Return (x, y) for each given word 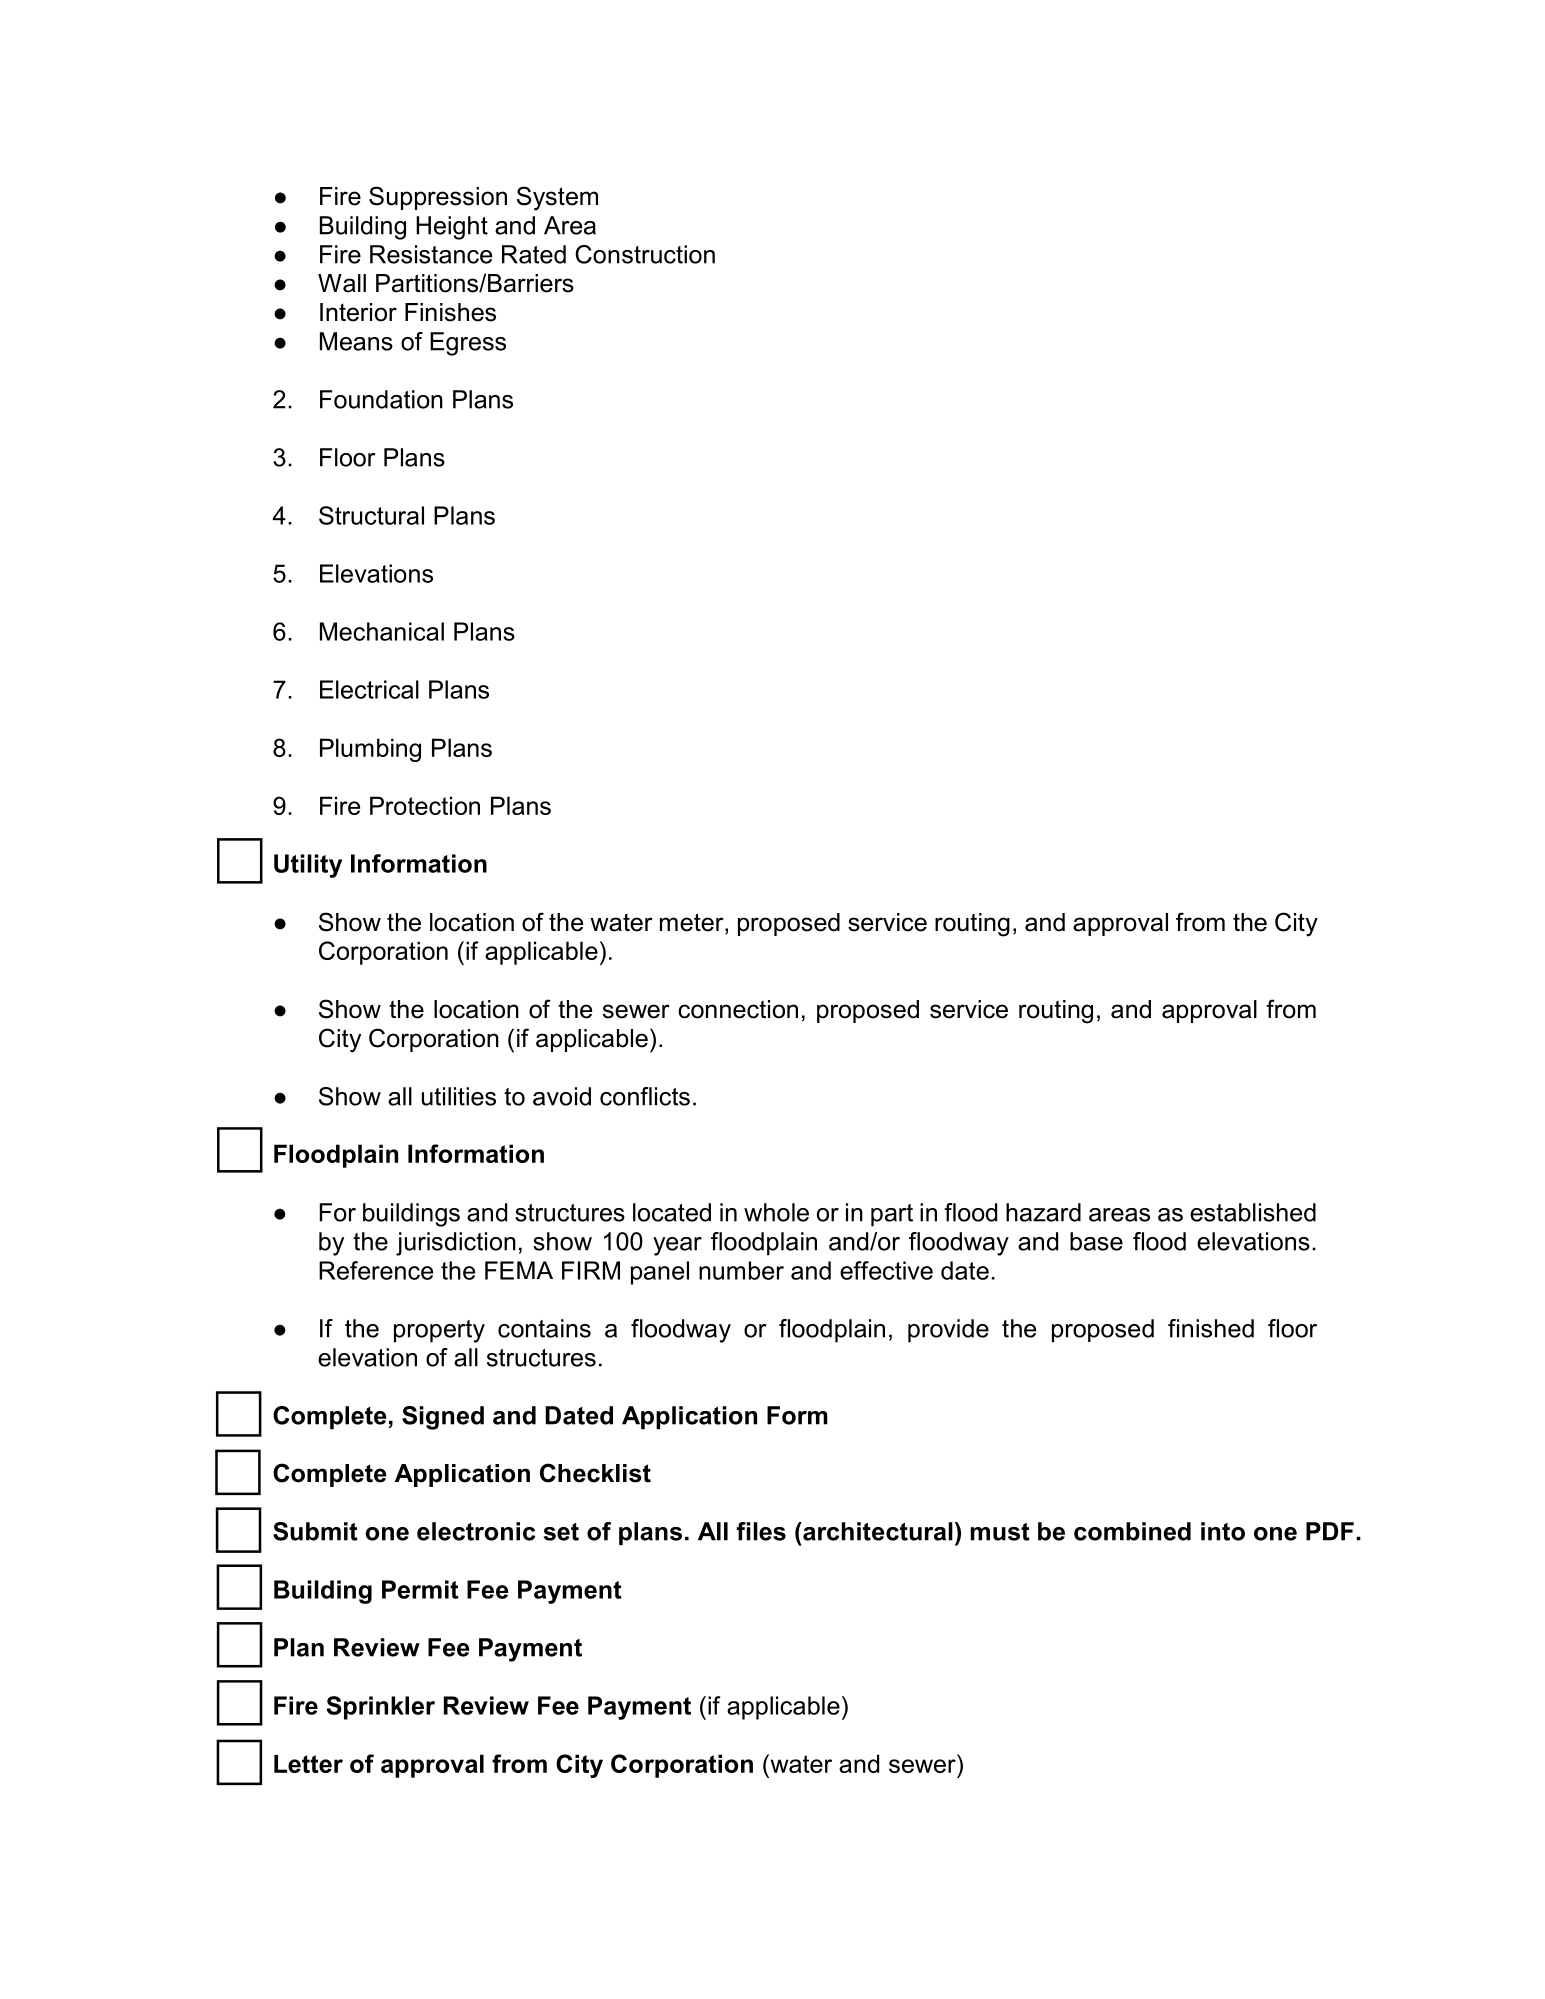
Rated (534, 254)
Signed (443, 1418)
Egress (468, 344)
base (1096, 1241)
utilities (459, 1096)
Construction (645, 254)
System (557, 198)
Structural (371, 515)
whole (776, 1212)
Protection (425, 805)
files (761, 1531)
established (1253, 1212)
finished (1211, 1328)
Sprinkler (381, 1708)
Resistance (431, 254)
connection (738, 1009)
